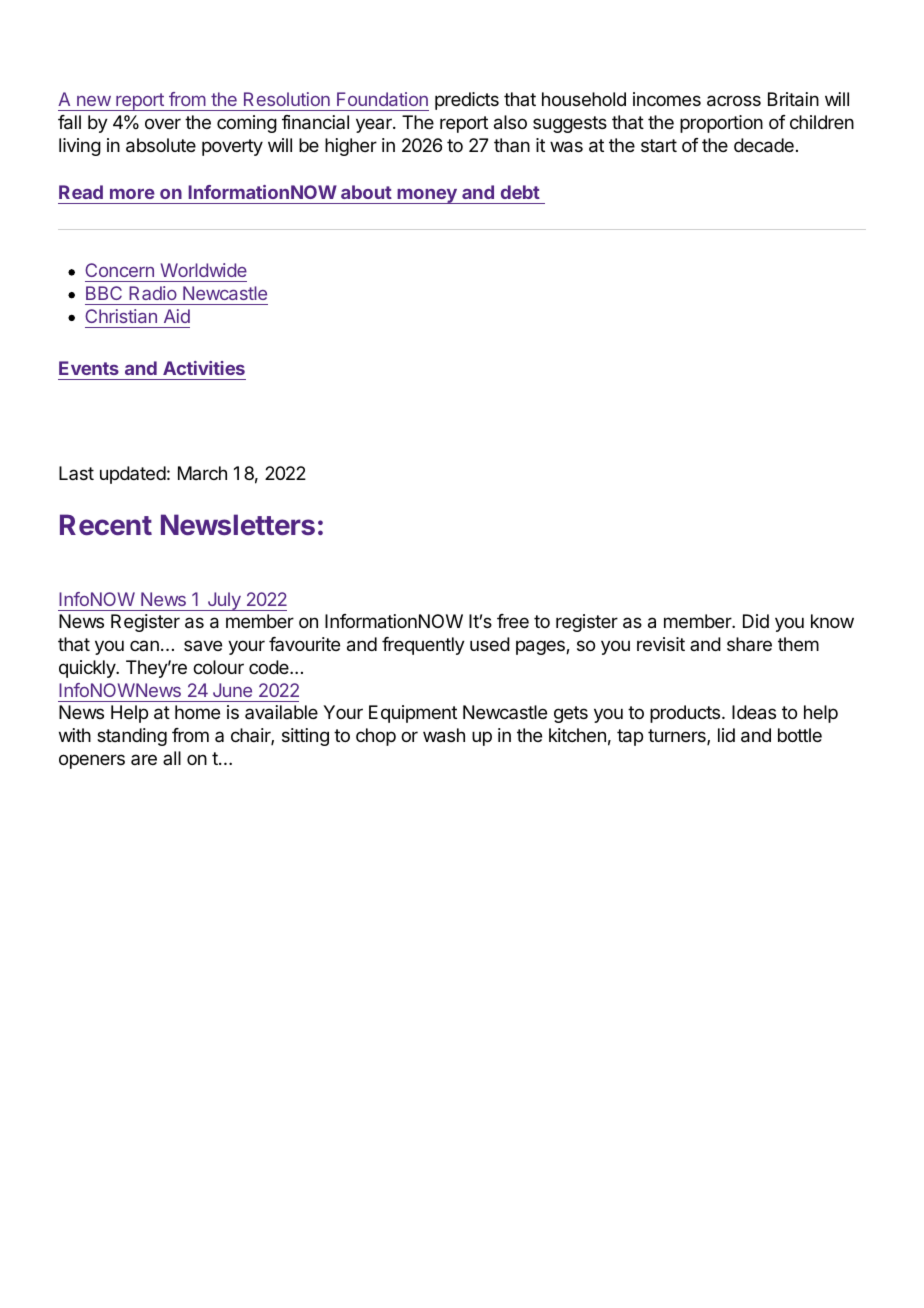  I want to click on Recent, so click(106, 524).
